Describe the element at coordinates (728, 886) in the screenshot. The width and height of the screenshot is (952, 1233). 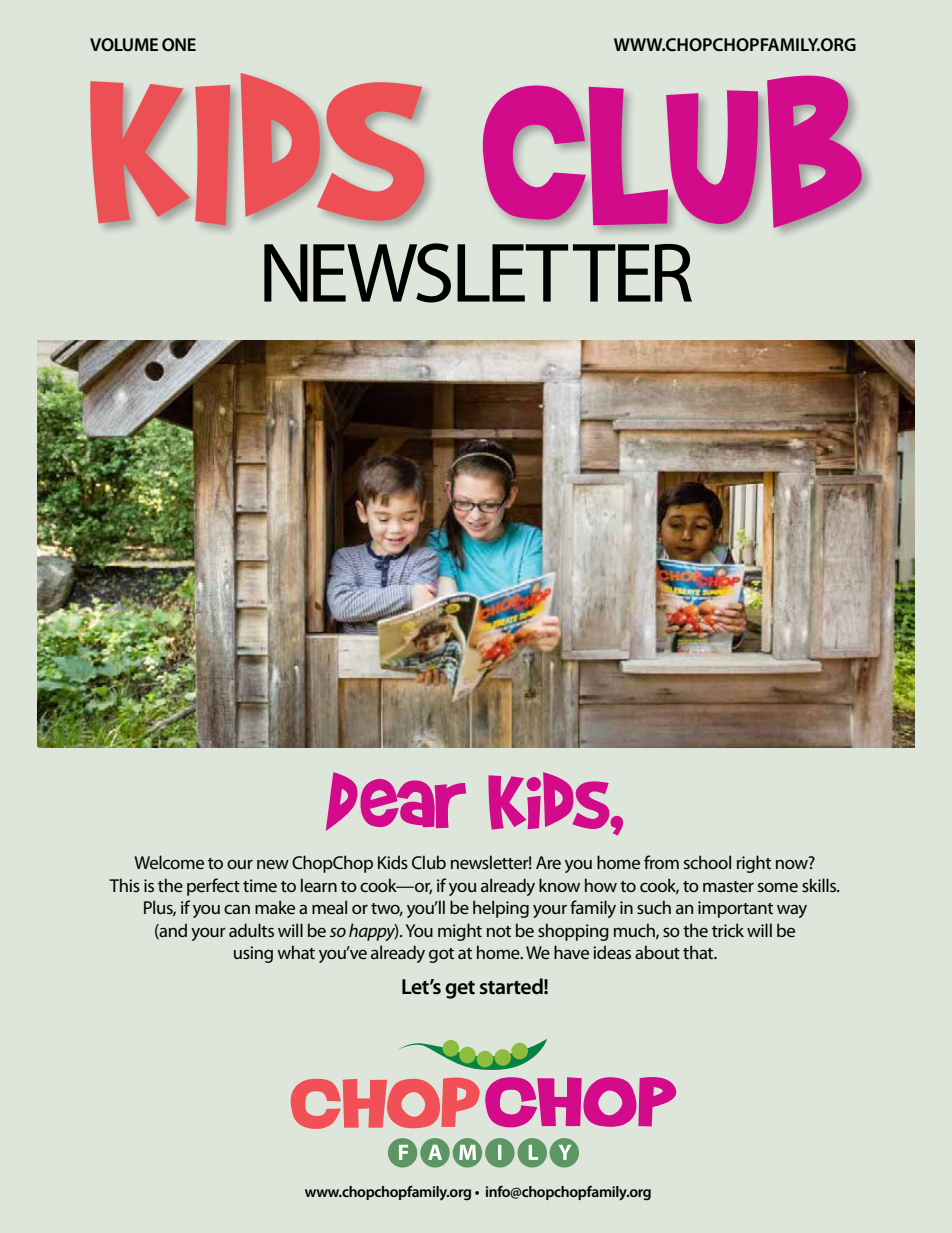
I see `master` at that location.
